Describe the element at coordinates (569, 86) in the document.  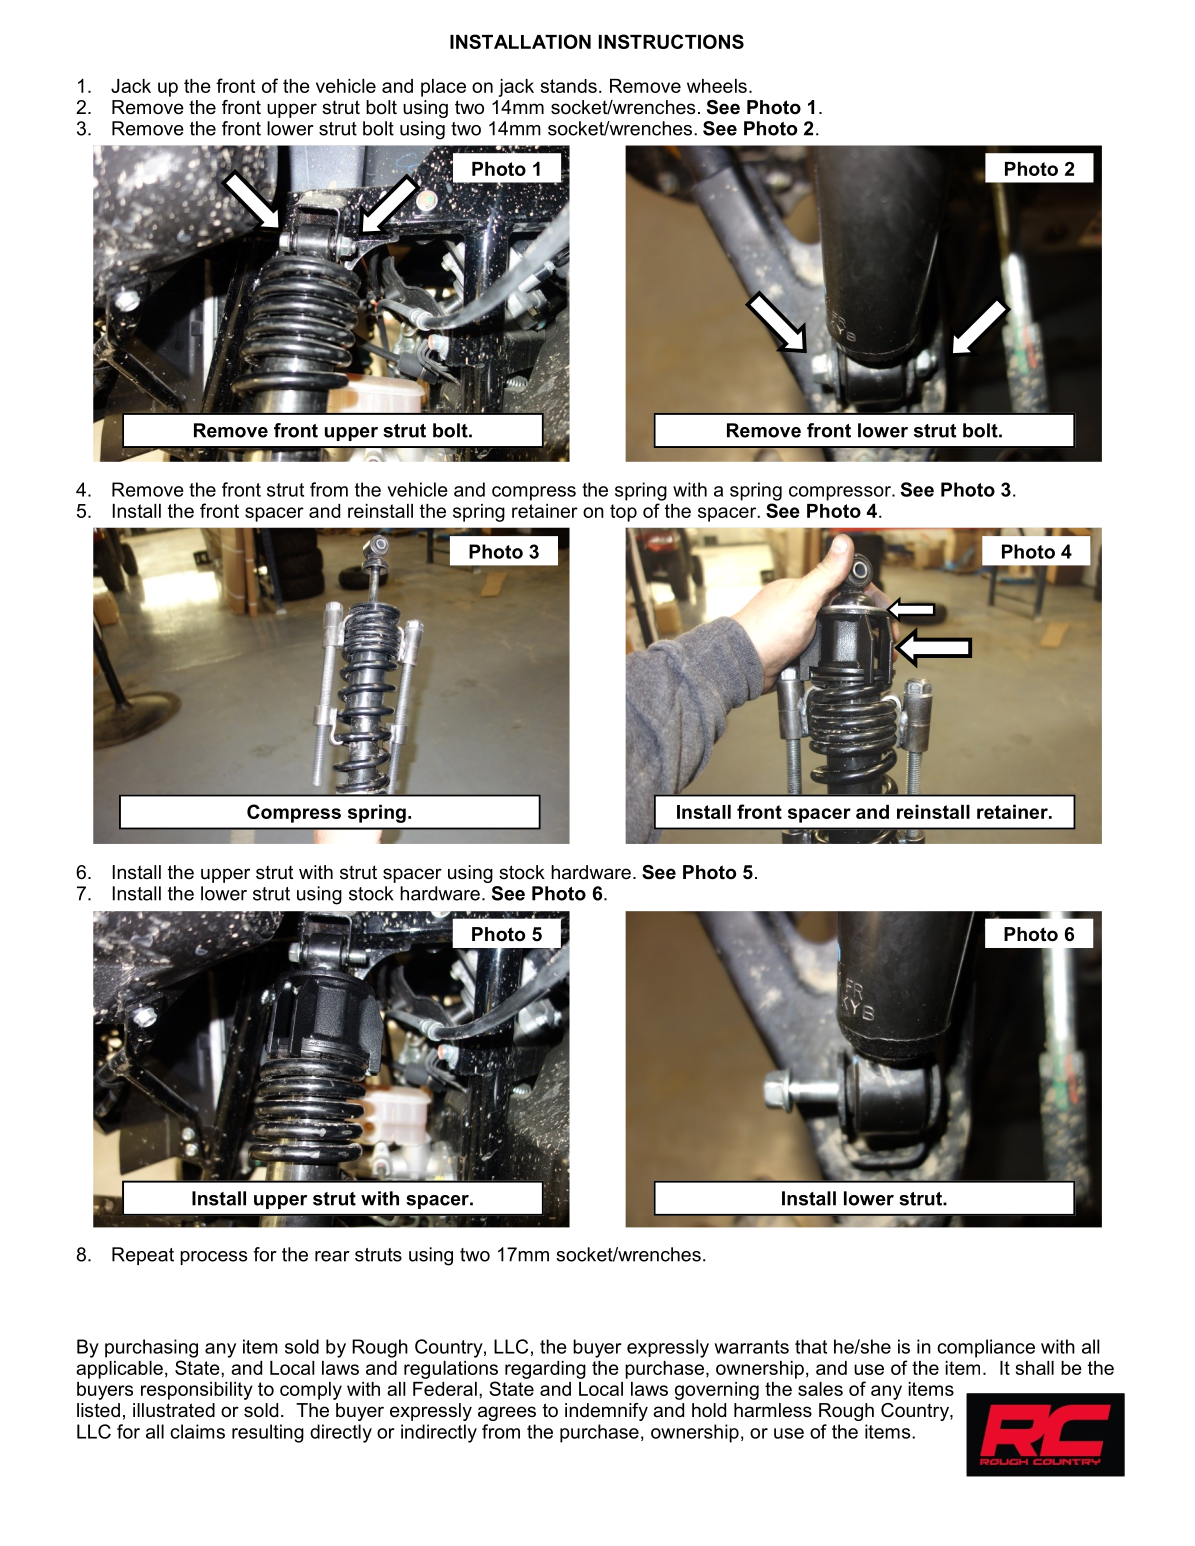
I see `stands` at that location.
